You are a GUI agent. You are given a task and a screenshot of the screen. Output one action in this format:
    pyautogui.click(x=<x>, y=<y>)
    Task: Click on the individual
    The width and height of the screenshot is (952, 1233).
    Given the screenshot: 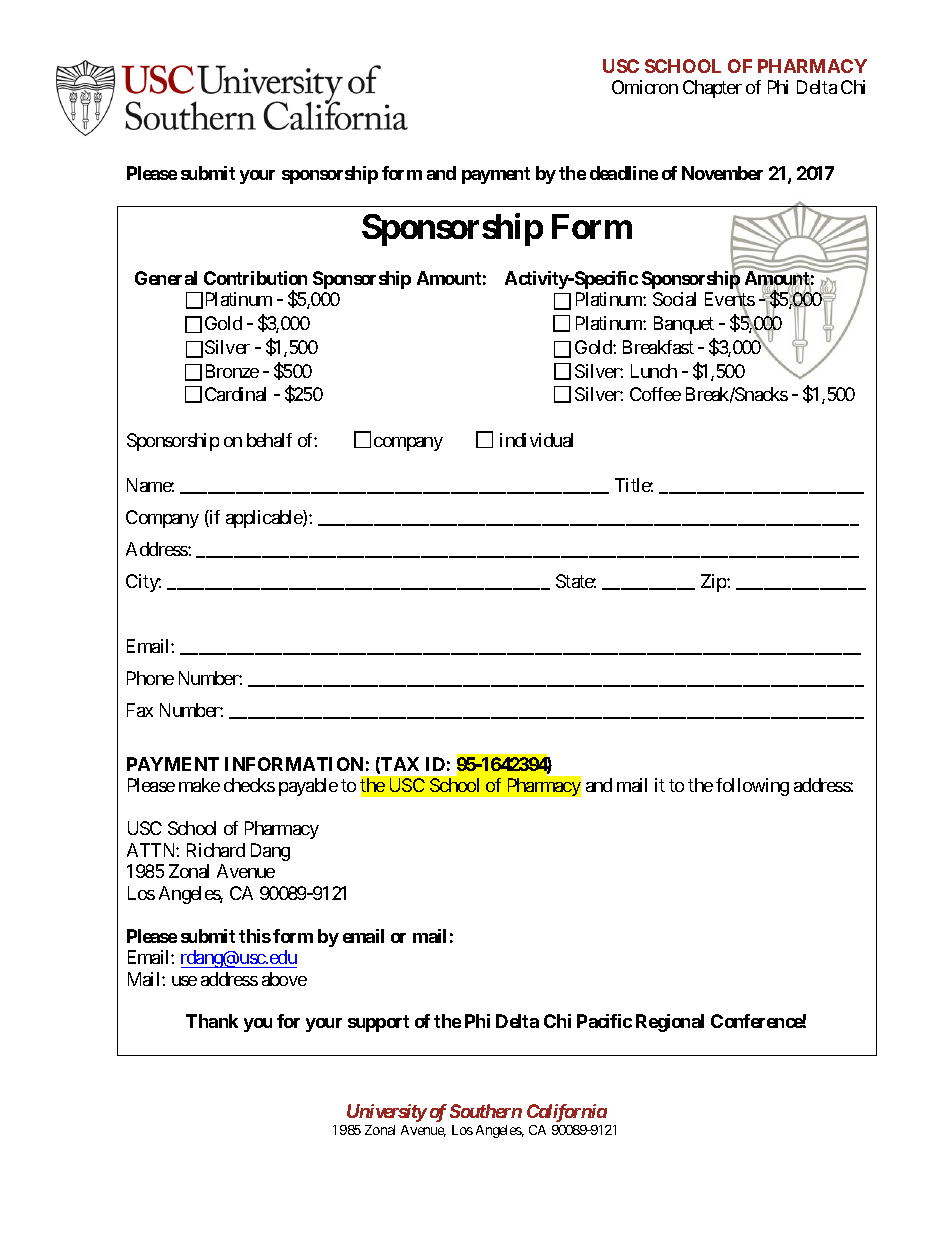 What is the action you would take?
    pyautogui.click(x=536, y=440)
